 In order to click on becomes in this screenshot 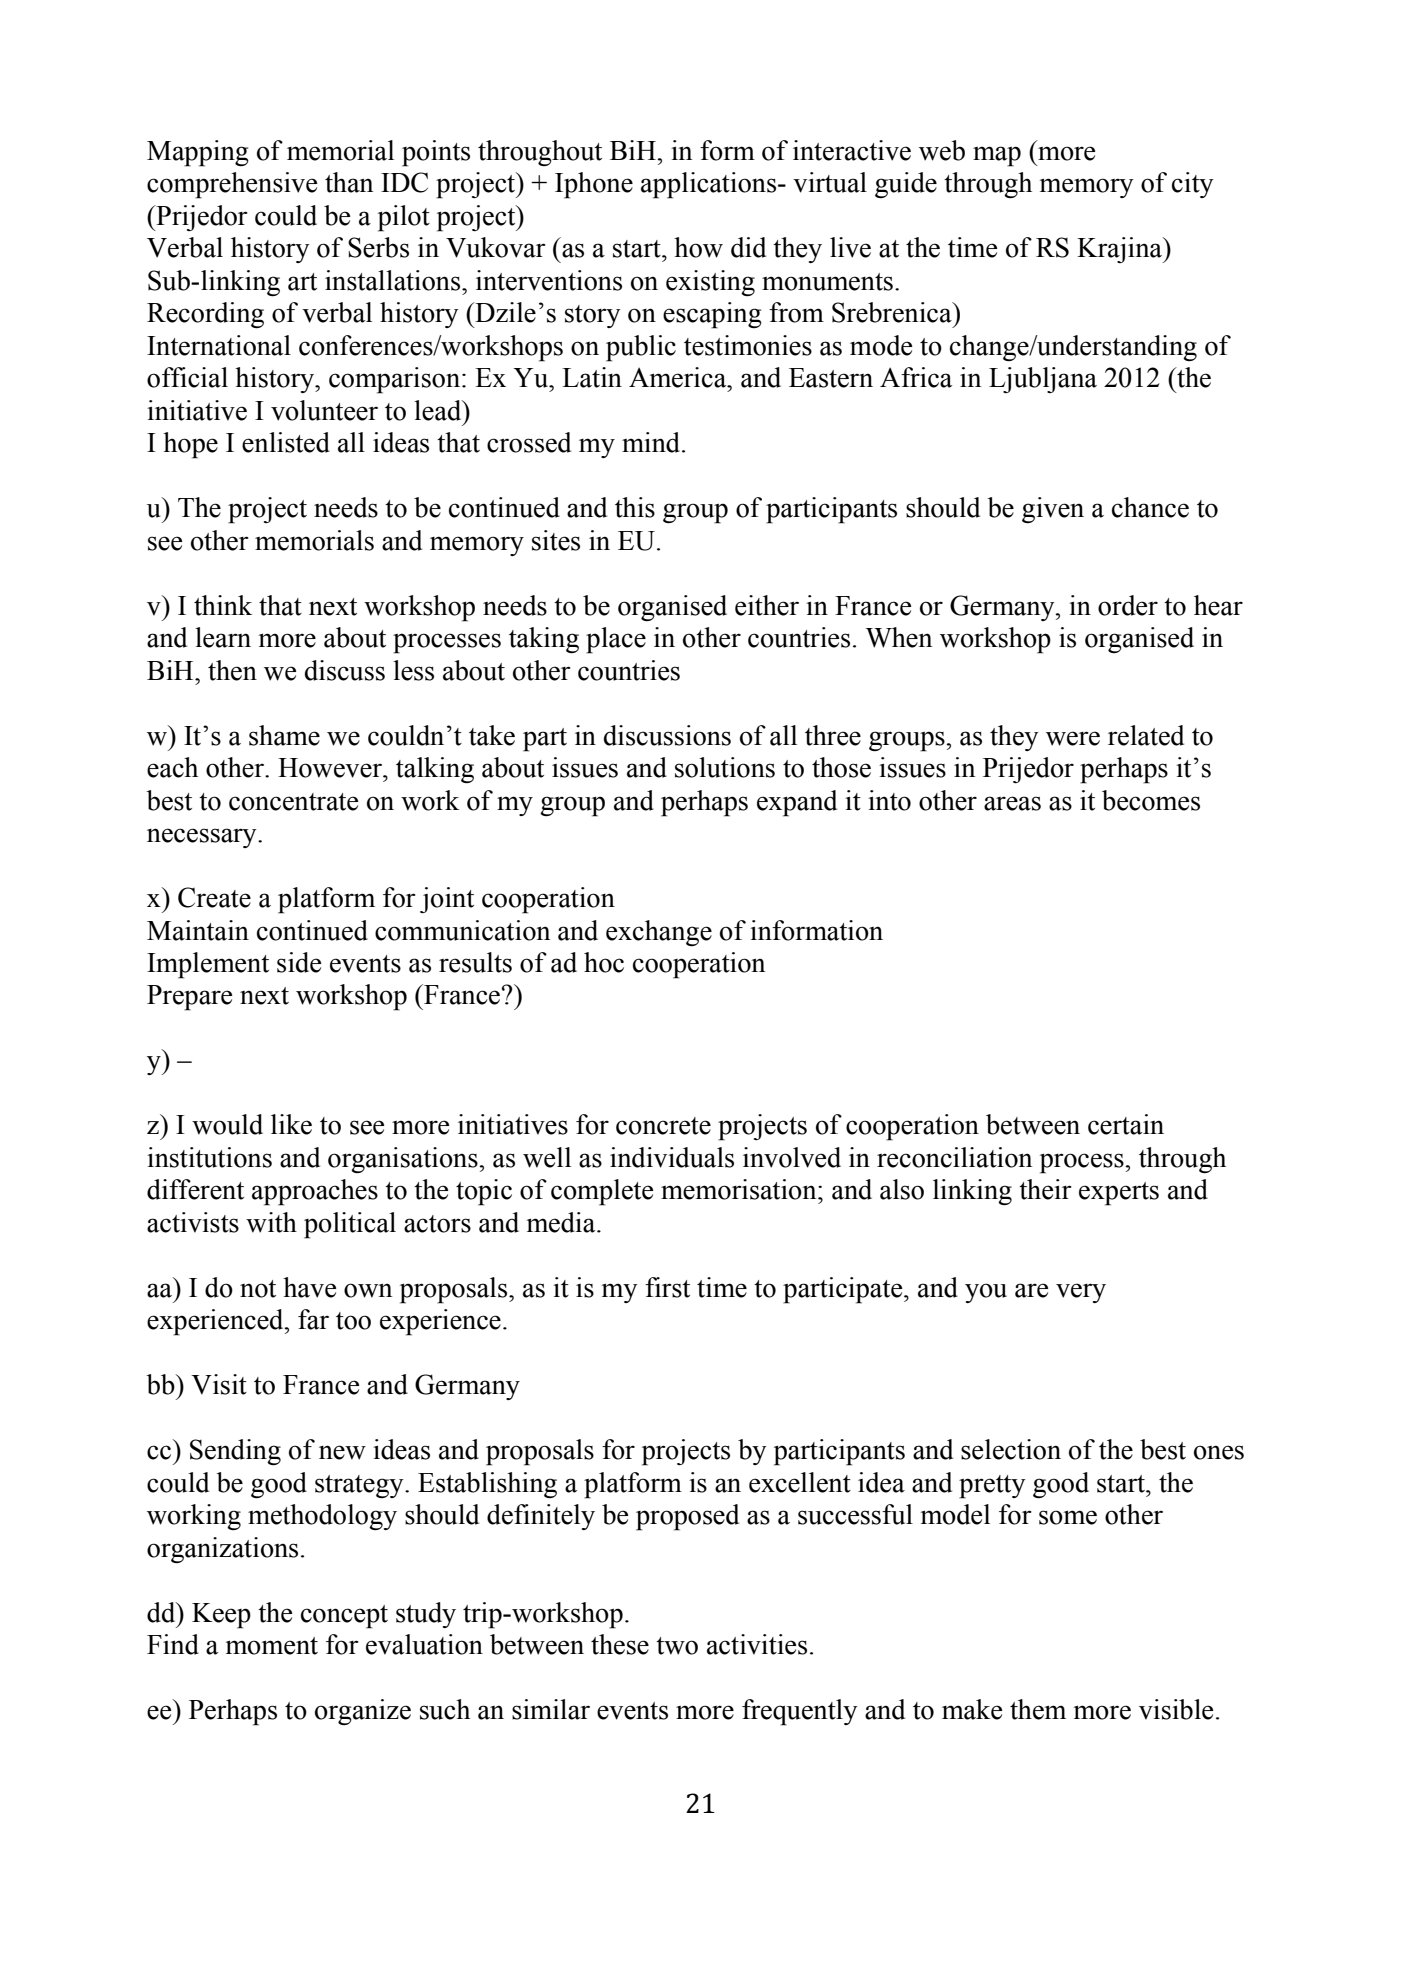, I will do `click(1151, 800)`.
